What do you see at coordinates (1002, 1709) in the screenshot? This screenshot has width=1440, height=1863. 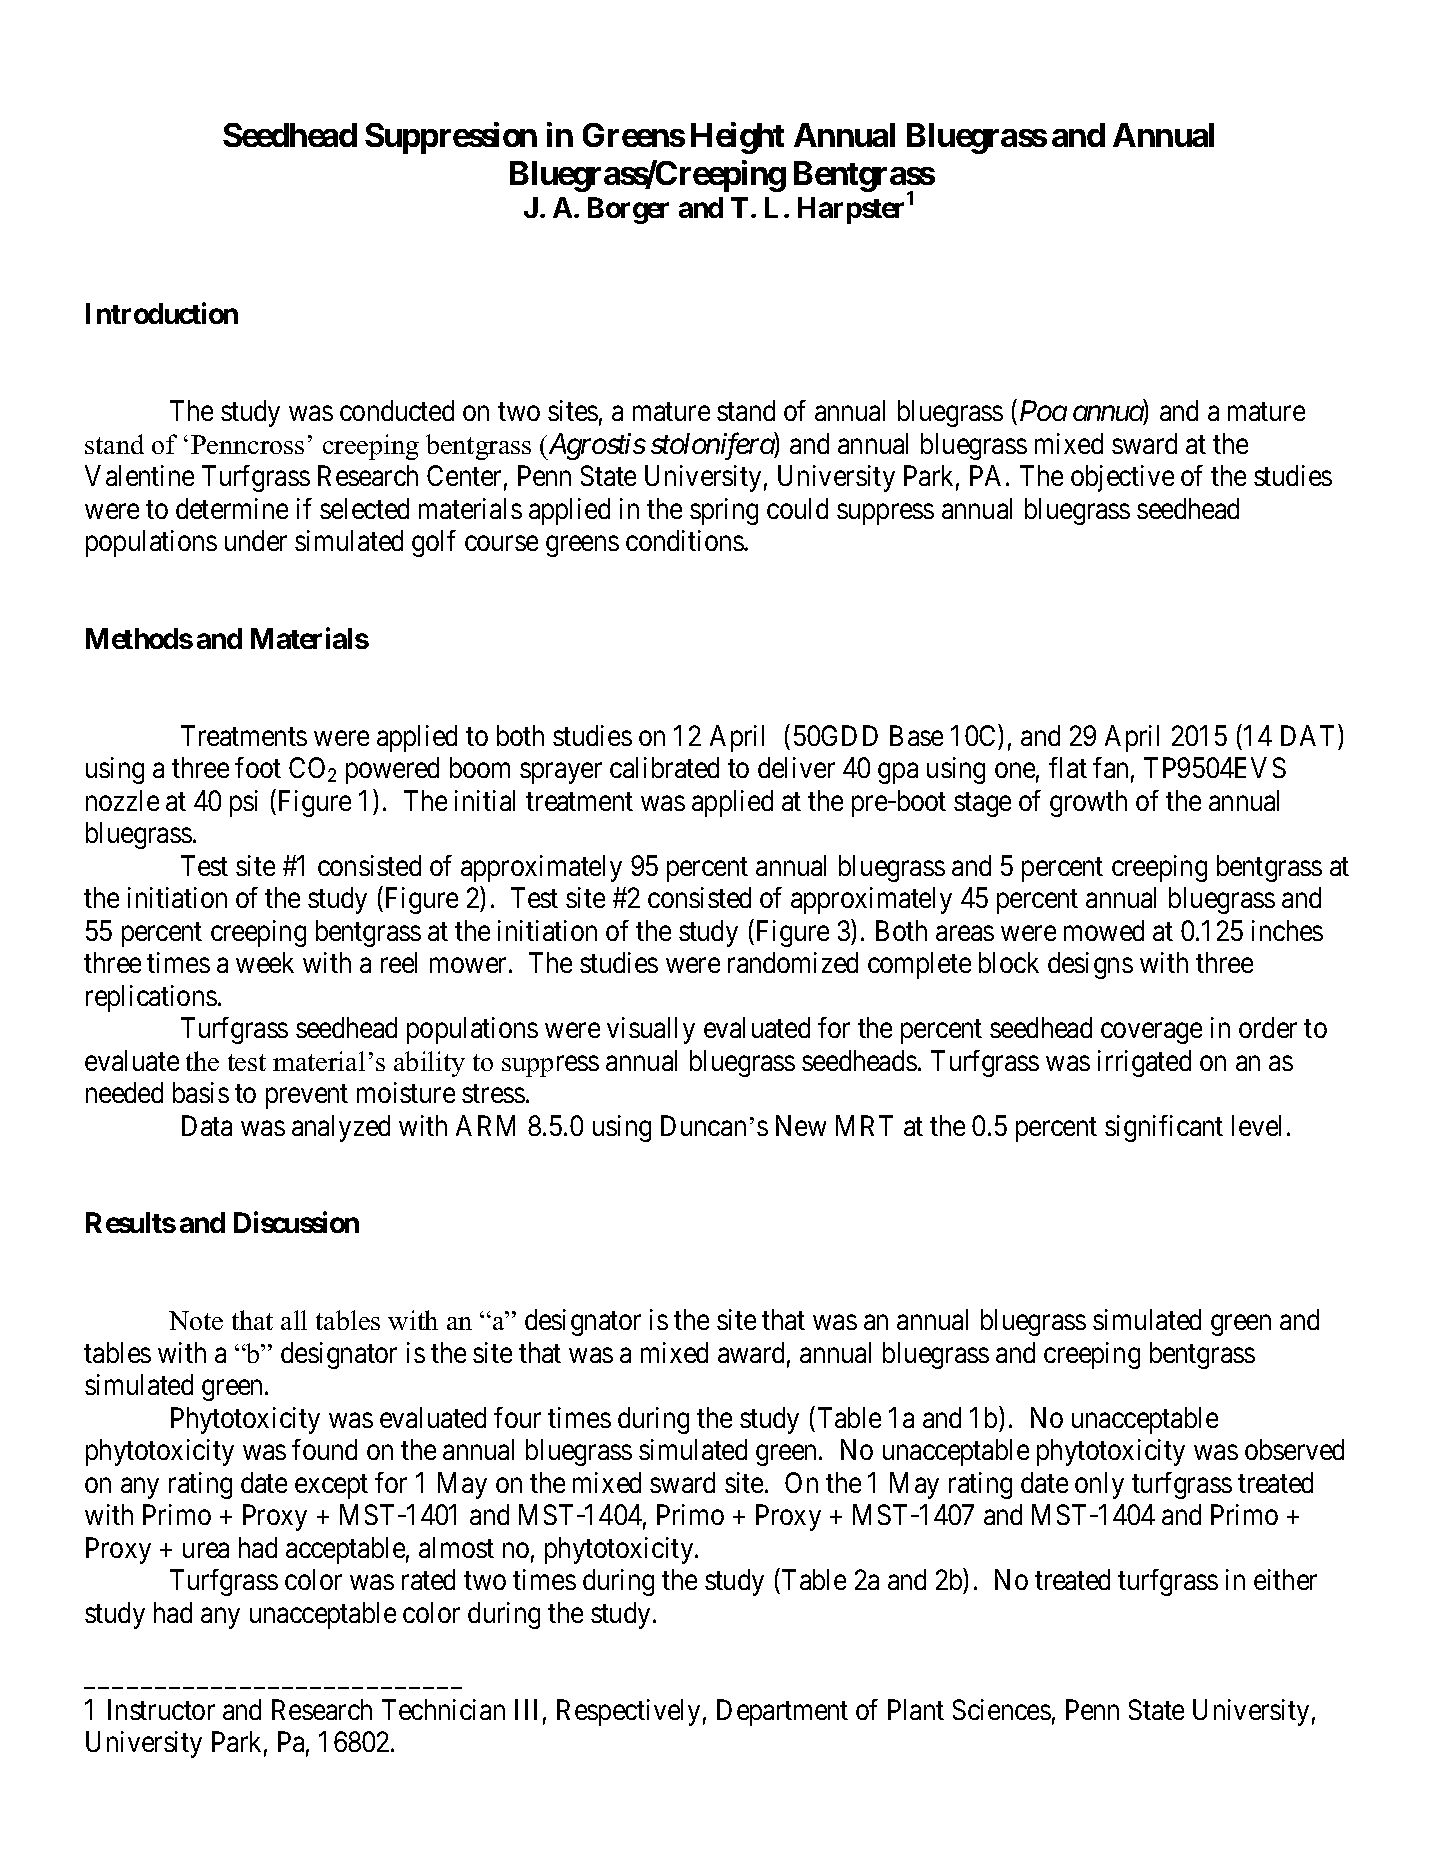 I see `Sciences` at bounding box center [1002, 1709].
